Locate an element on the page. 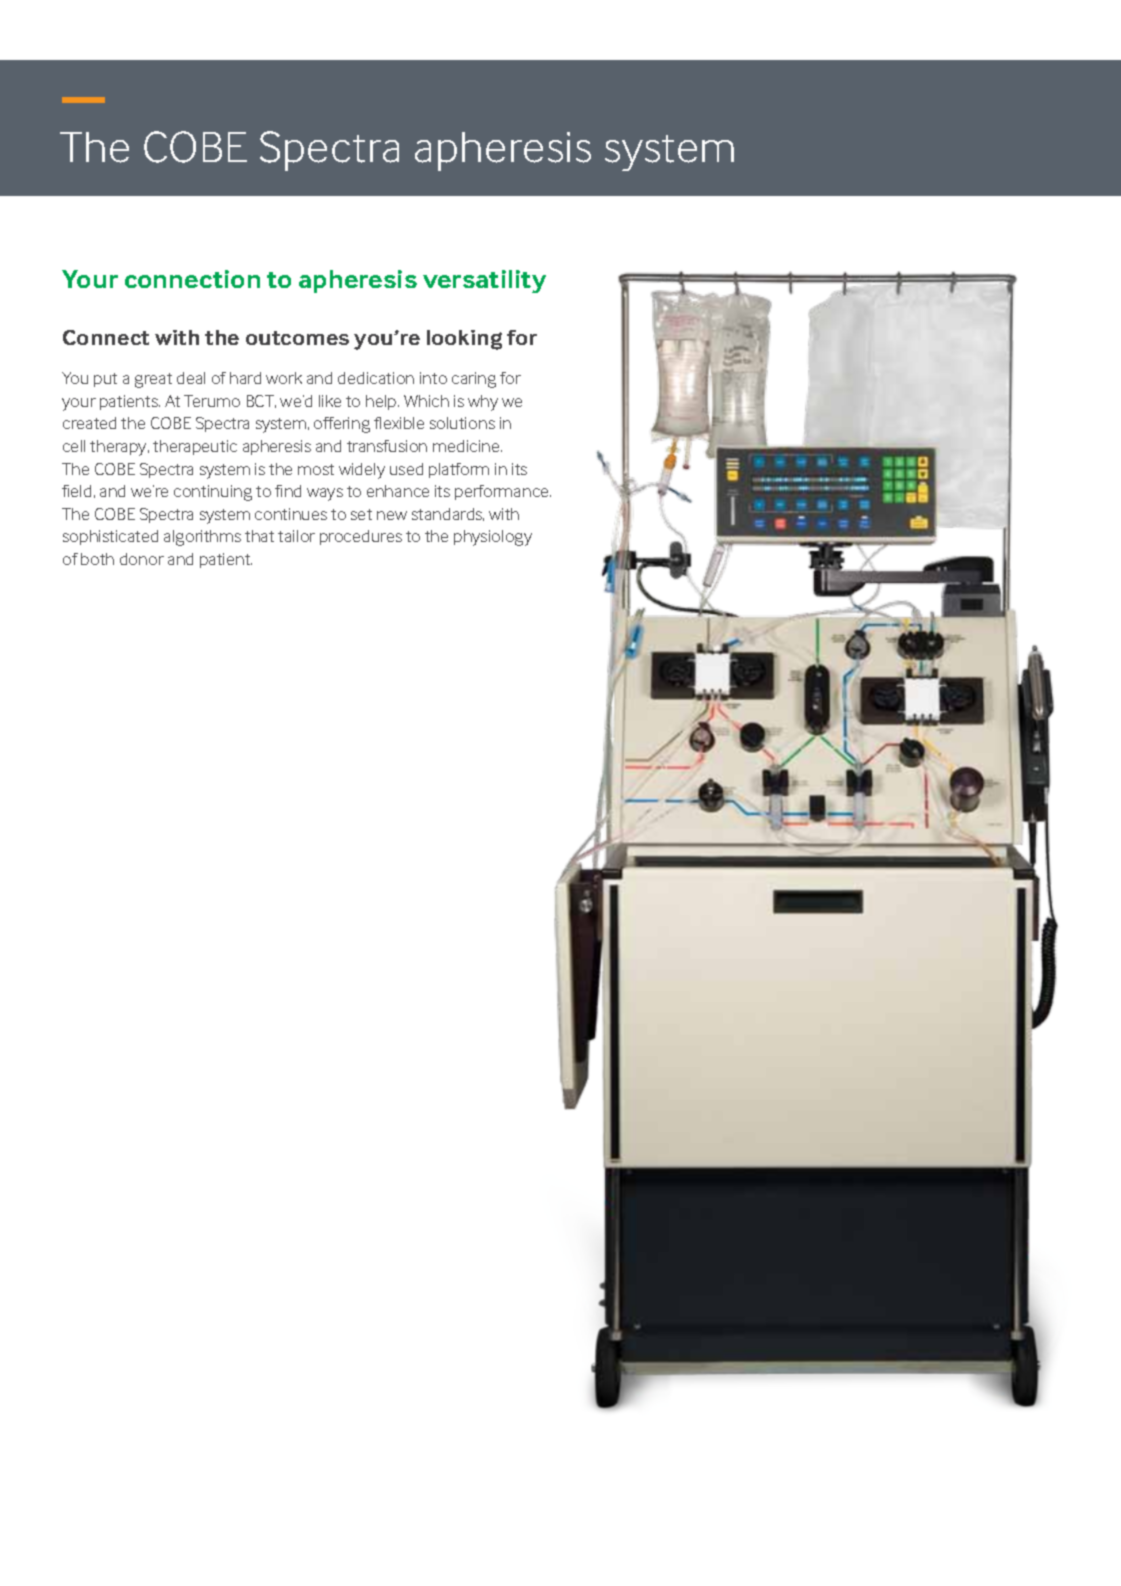 The height and width of the page is (1586, 1121). field is located at coordinates (76, 491).
